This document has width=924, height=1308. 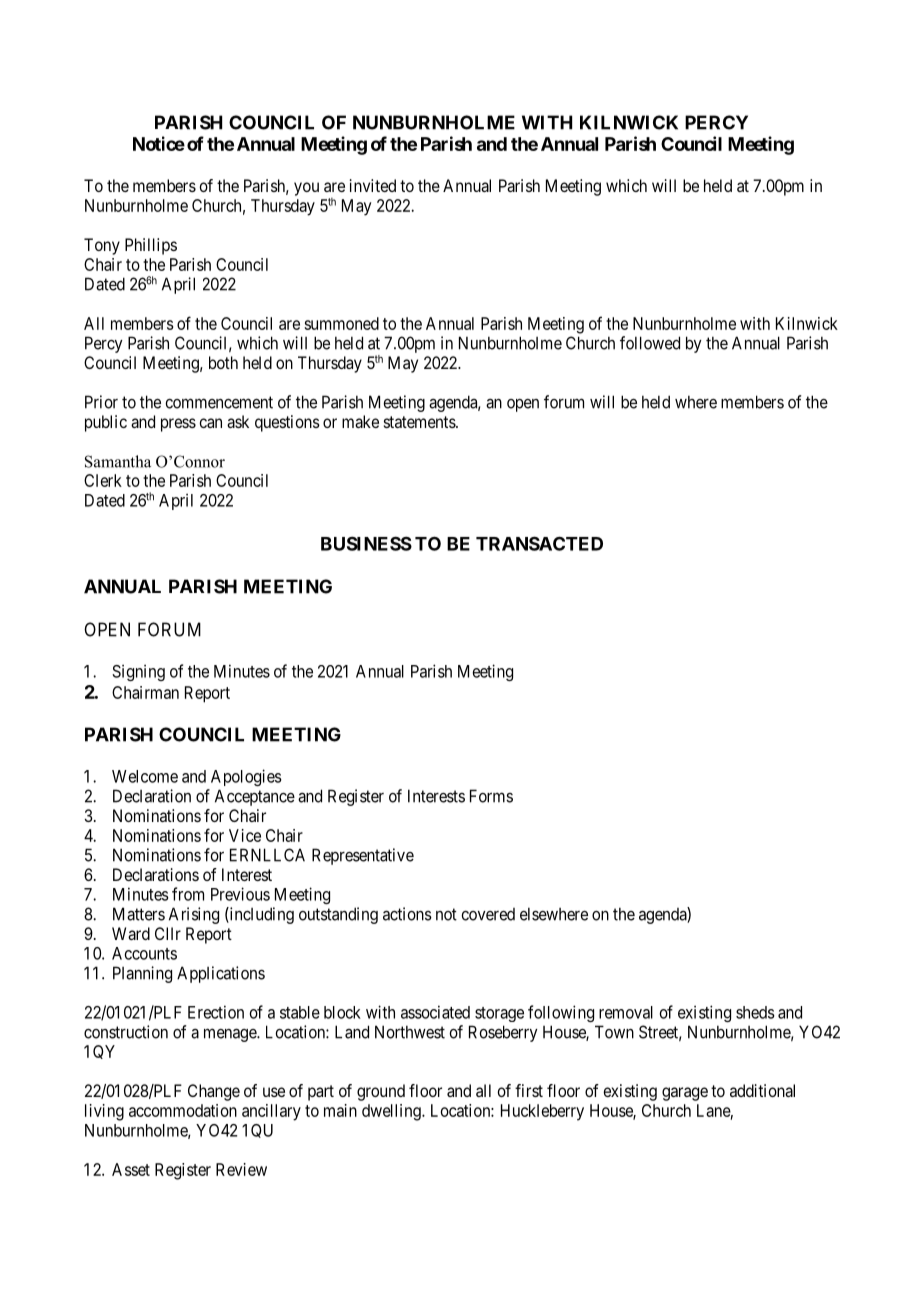 I want to click on Forms, so click(x=491, y=796).
